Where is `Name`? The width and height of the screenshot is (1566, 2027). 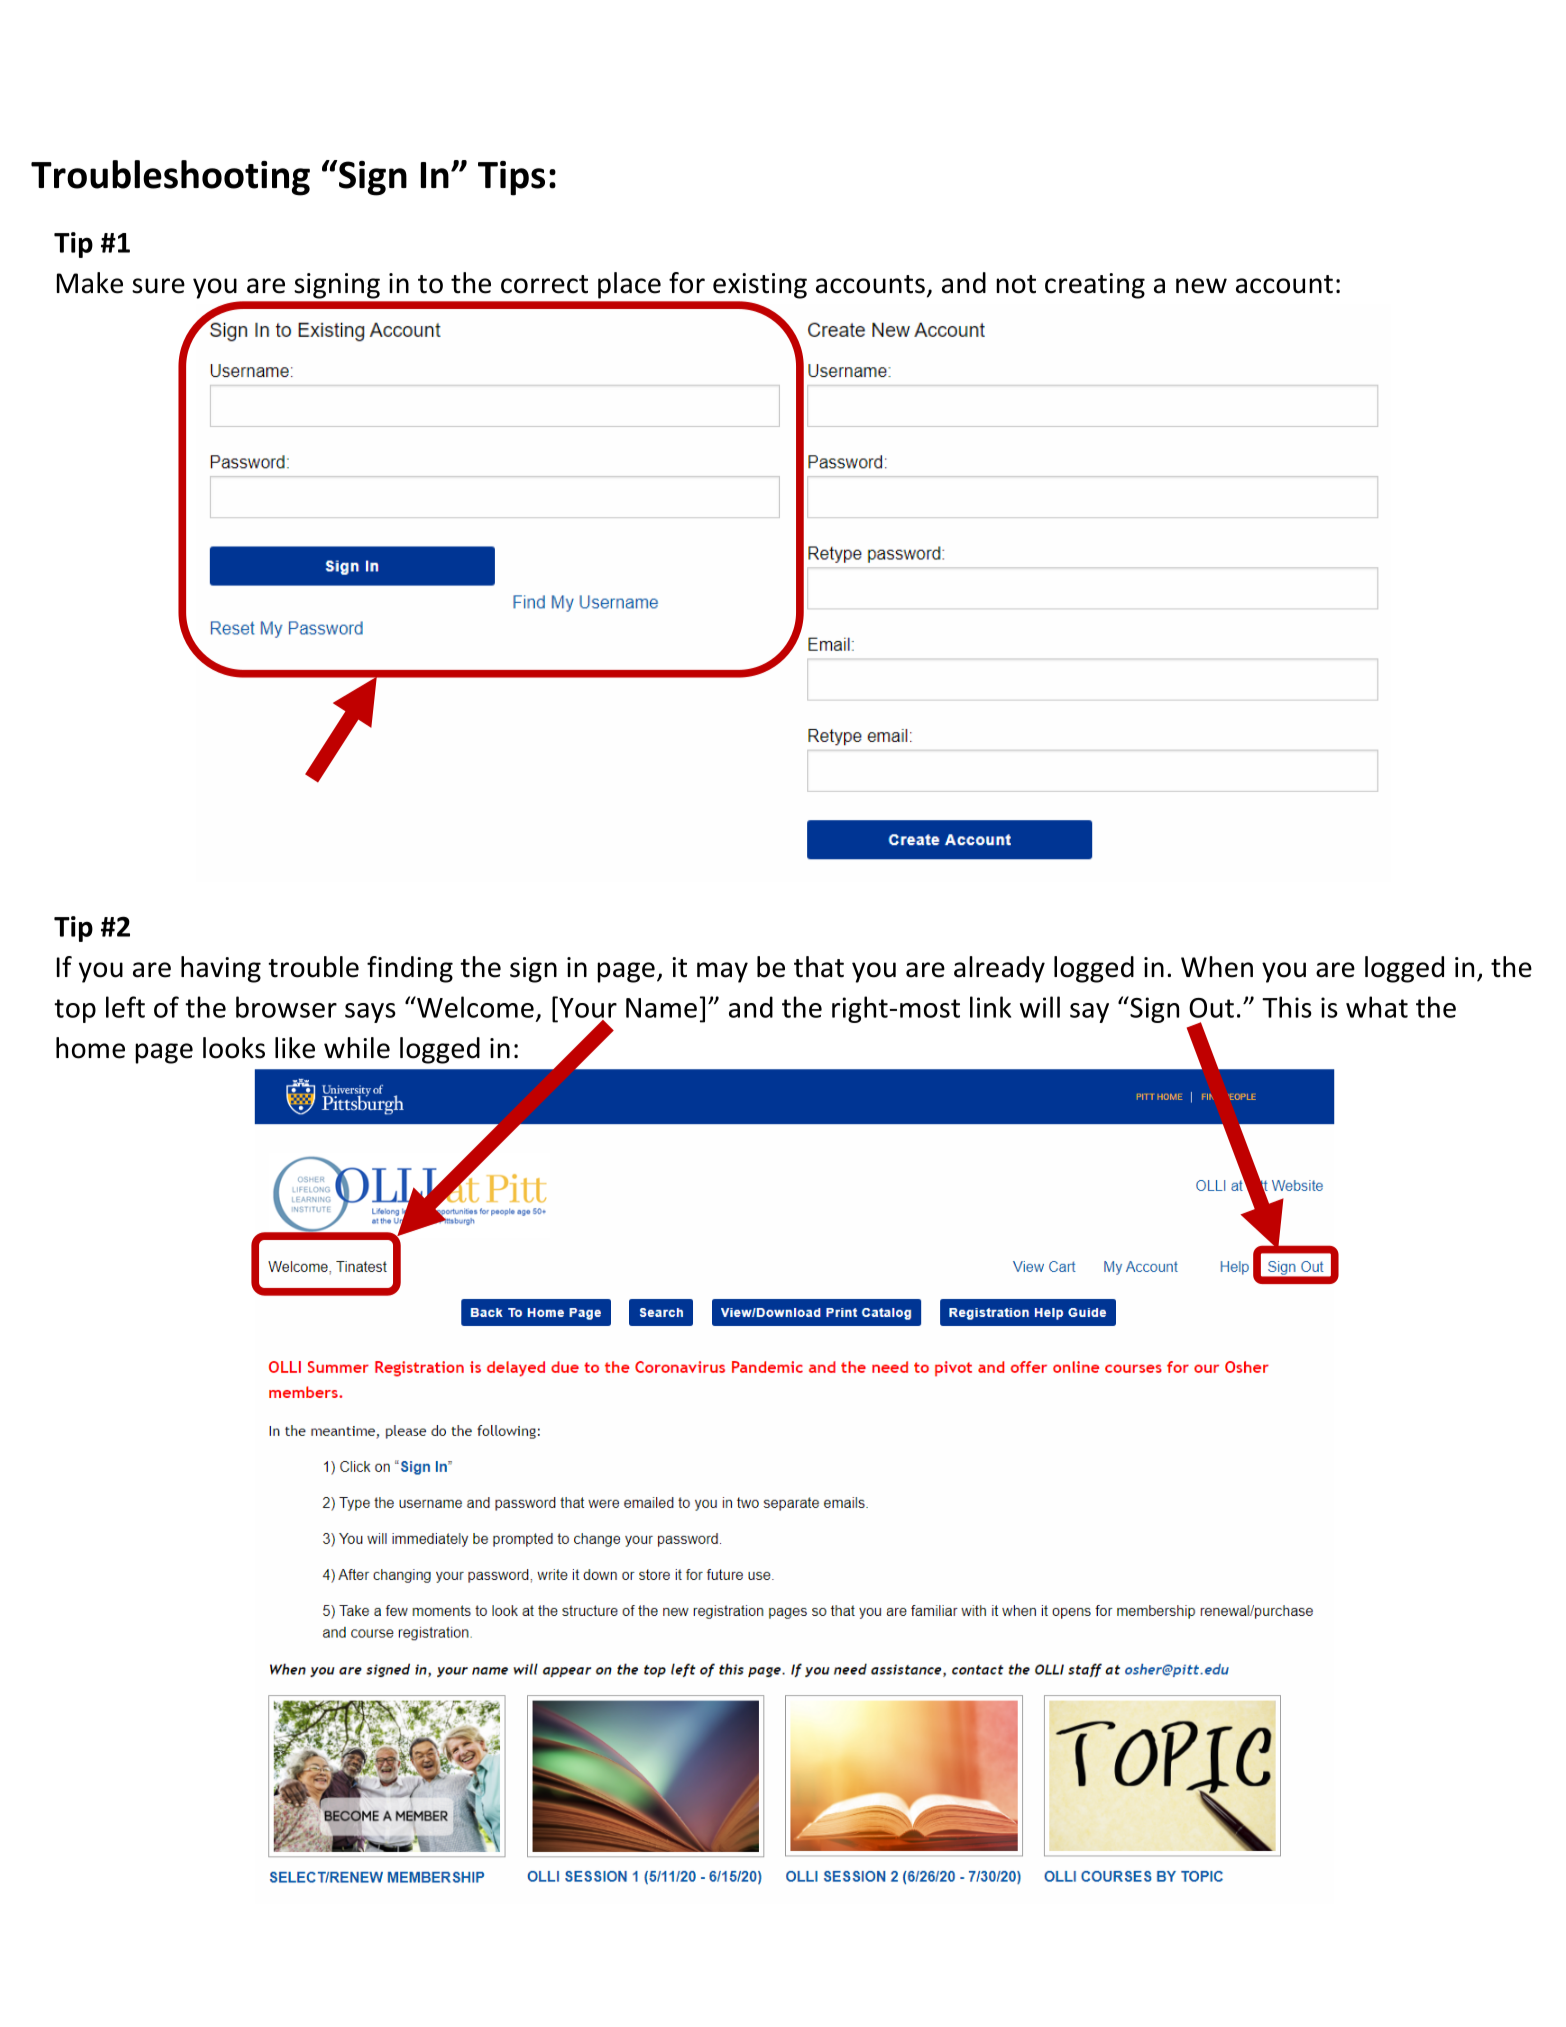 Name is located at coordinates (661, 1008).
